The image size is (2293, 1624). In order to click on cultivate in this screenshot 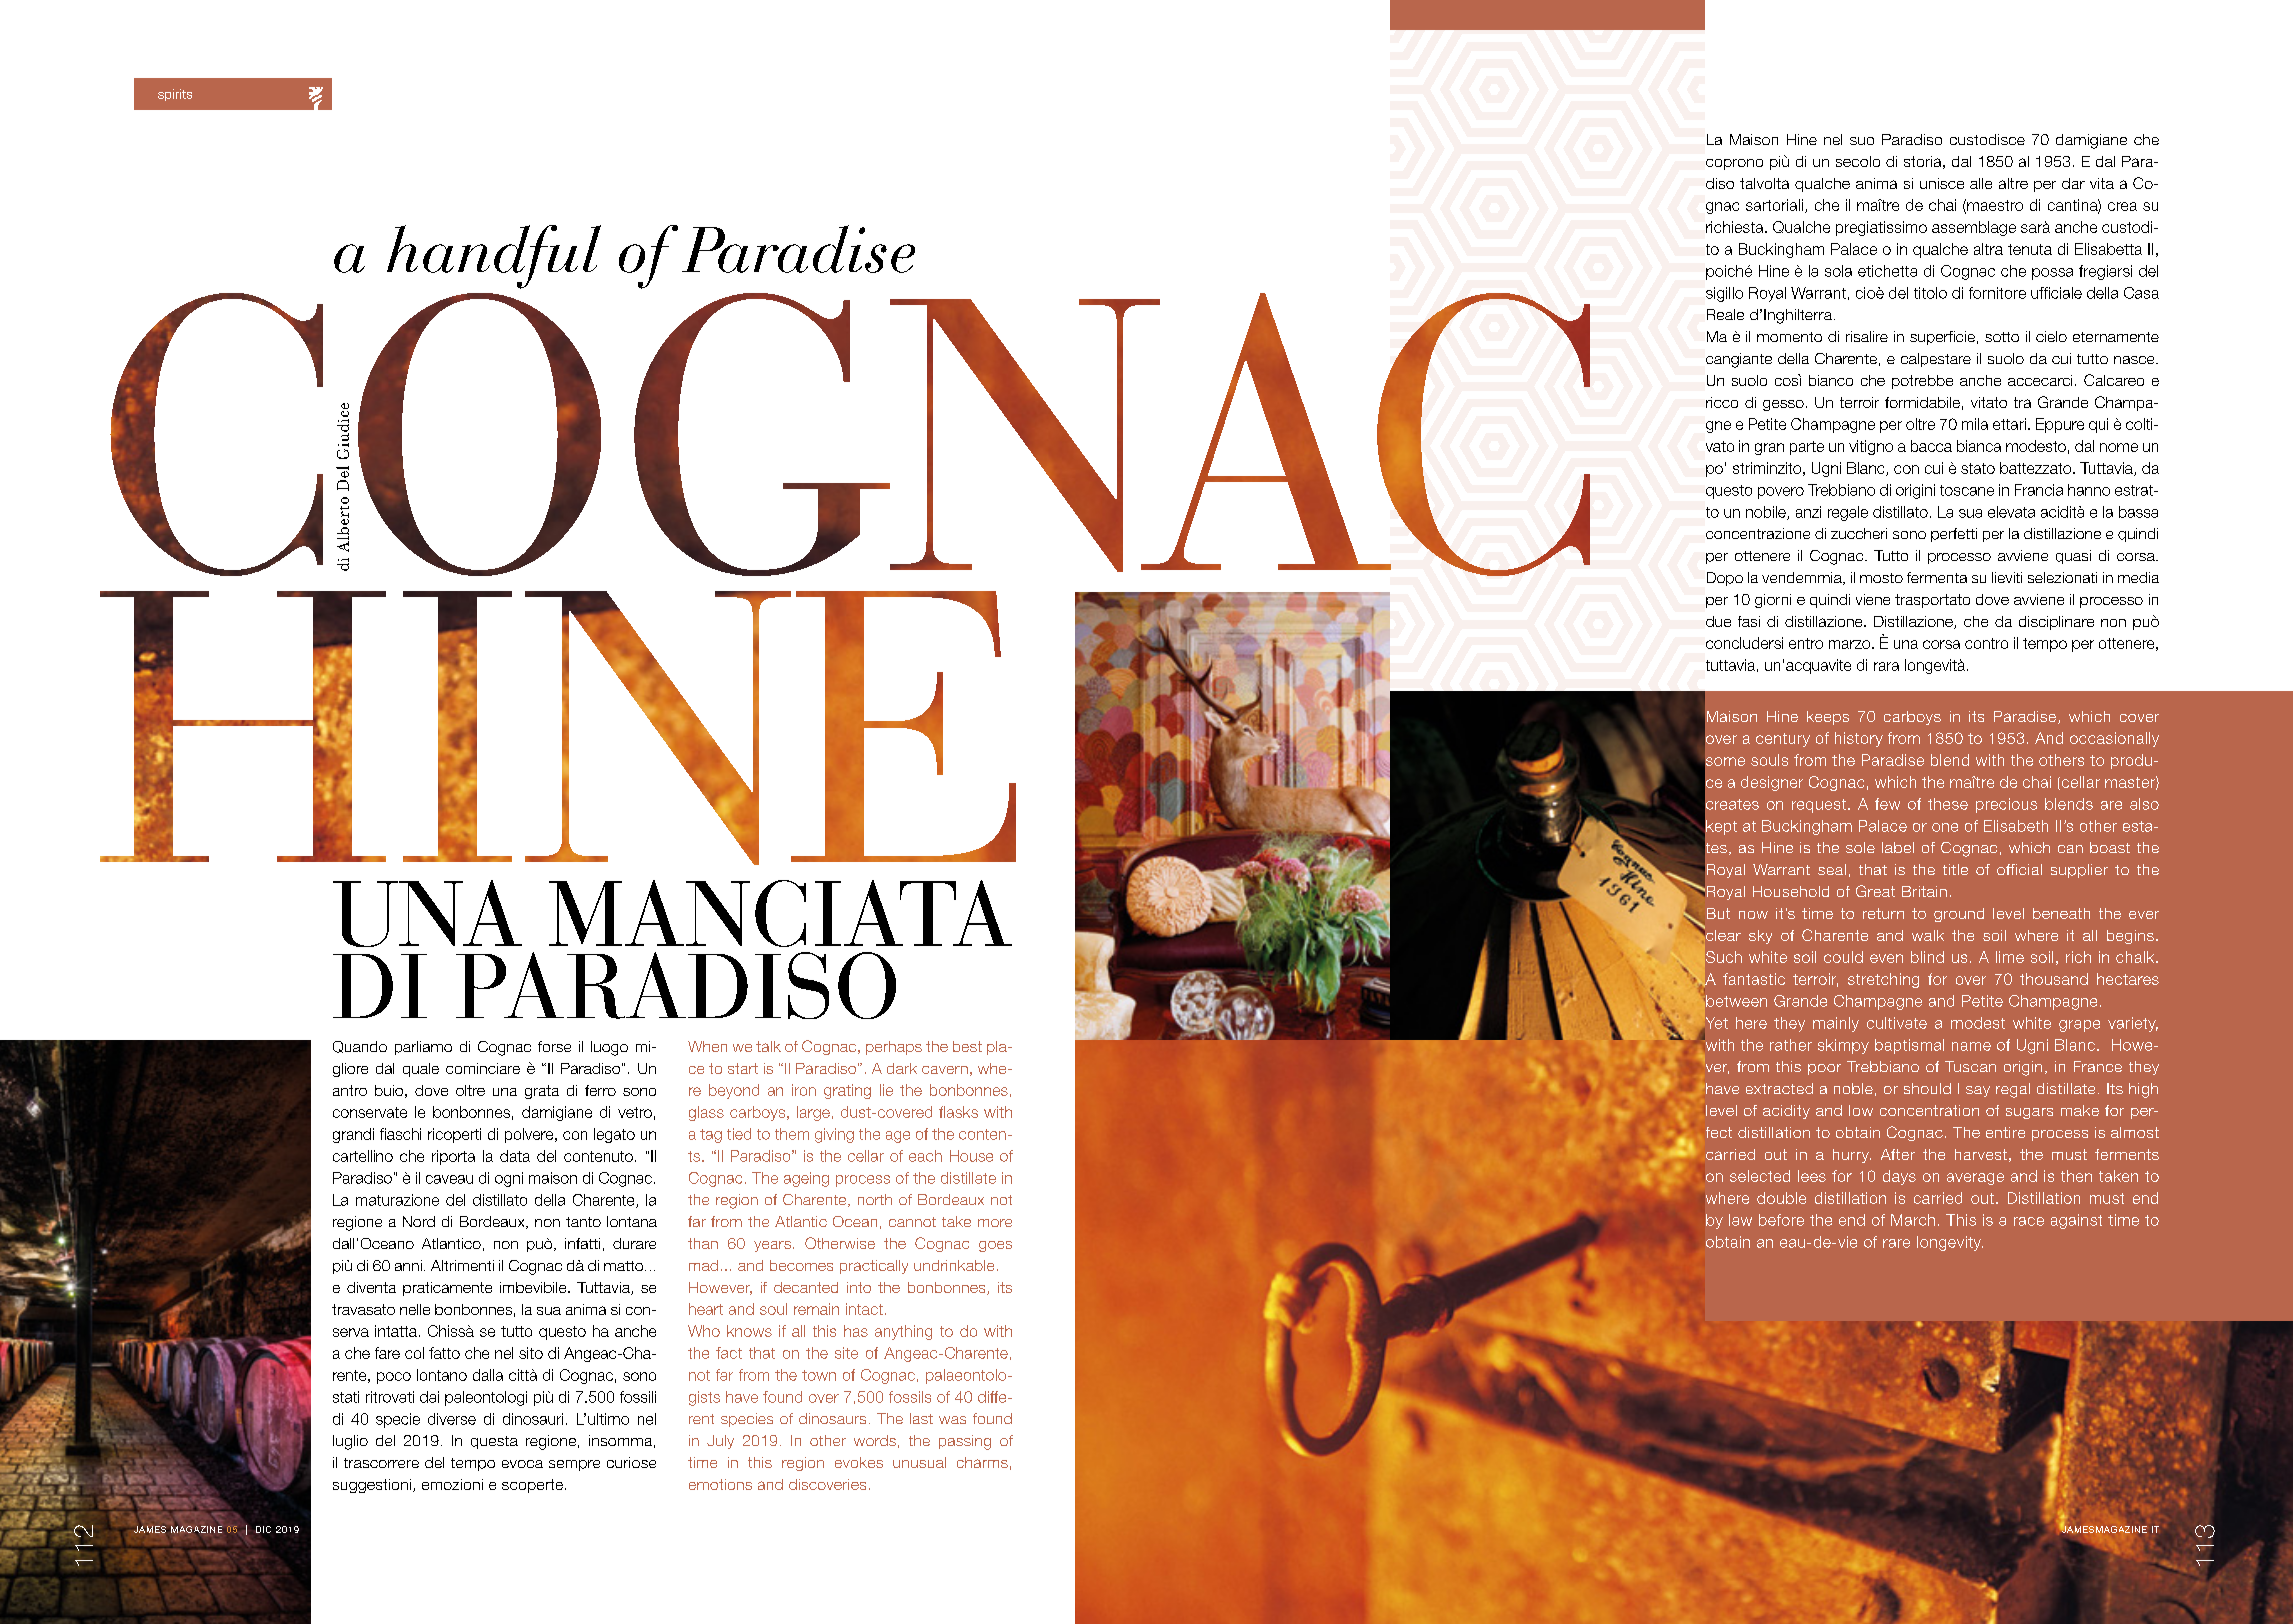, I will do `click(1897, 1023)`.
